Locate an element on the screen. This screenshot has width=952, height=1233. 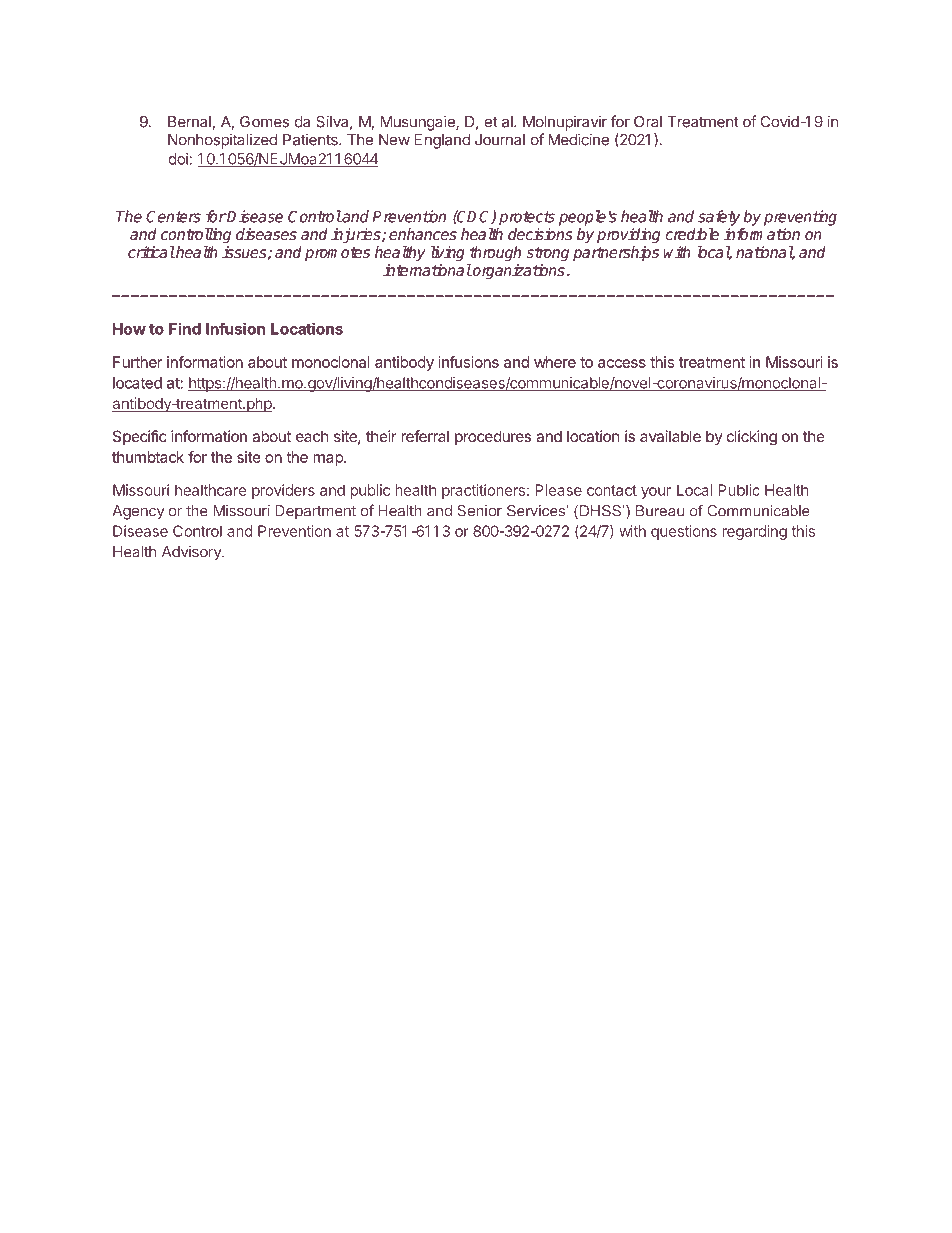
Find is located at coordinates (185, 328).
